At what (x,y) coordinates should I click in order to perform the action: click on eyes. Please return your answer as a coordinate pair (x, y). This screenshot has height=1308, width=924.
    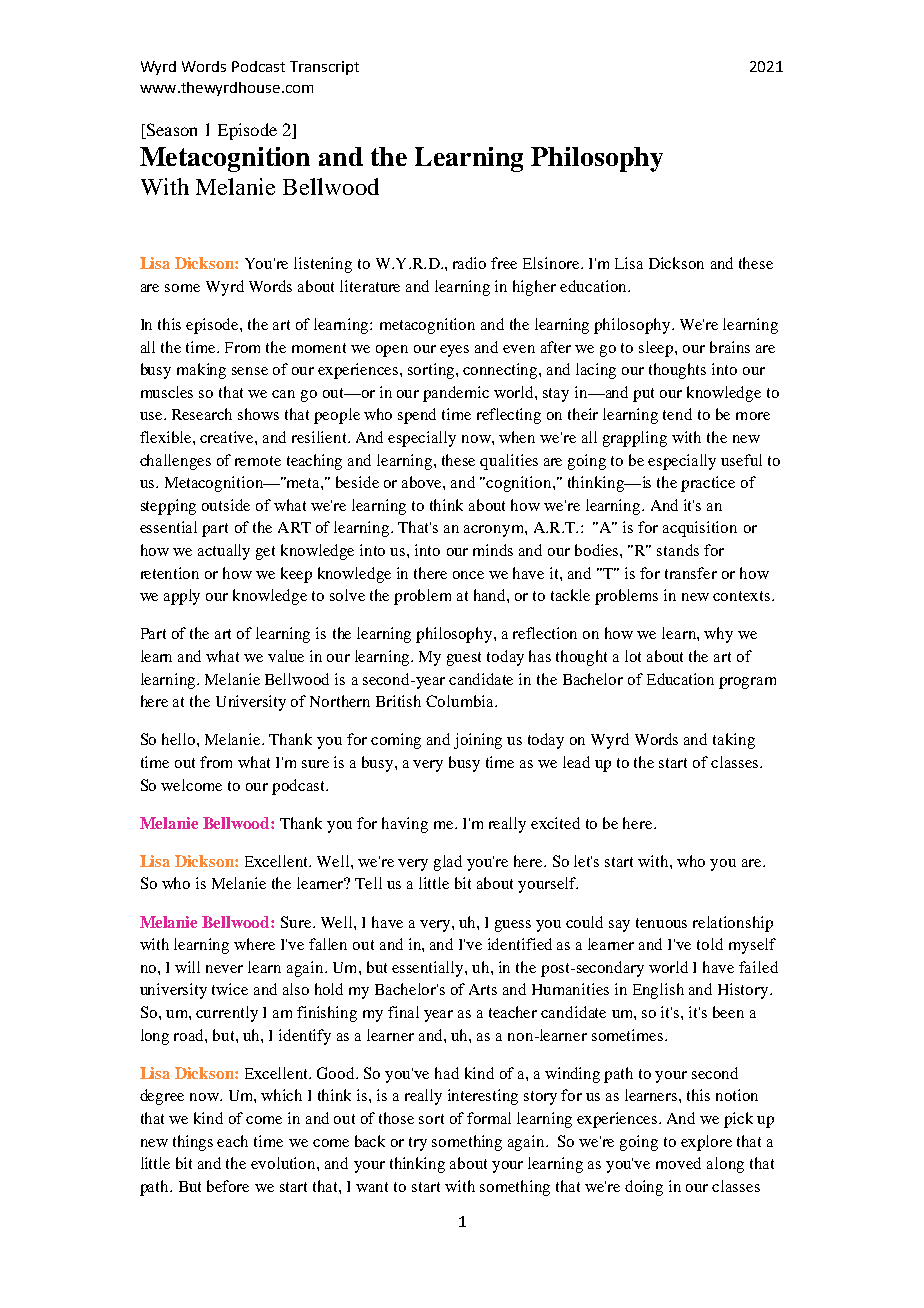
    Looking at the image, I should click on (454, 351).
